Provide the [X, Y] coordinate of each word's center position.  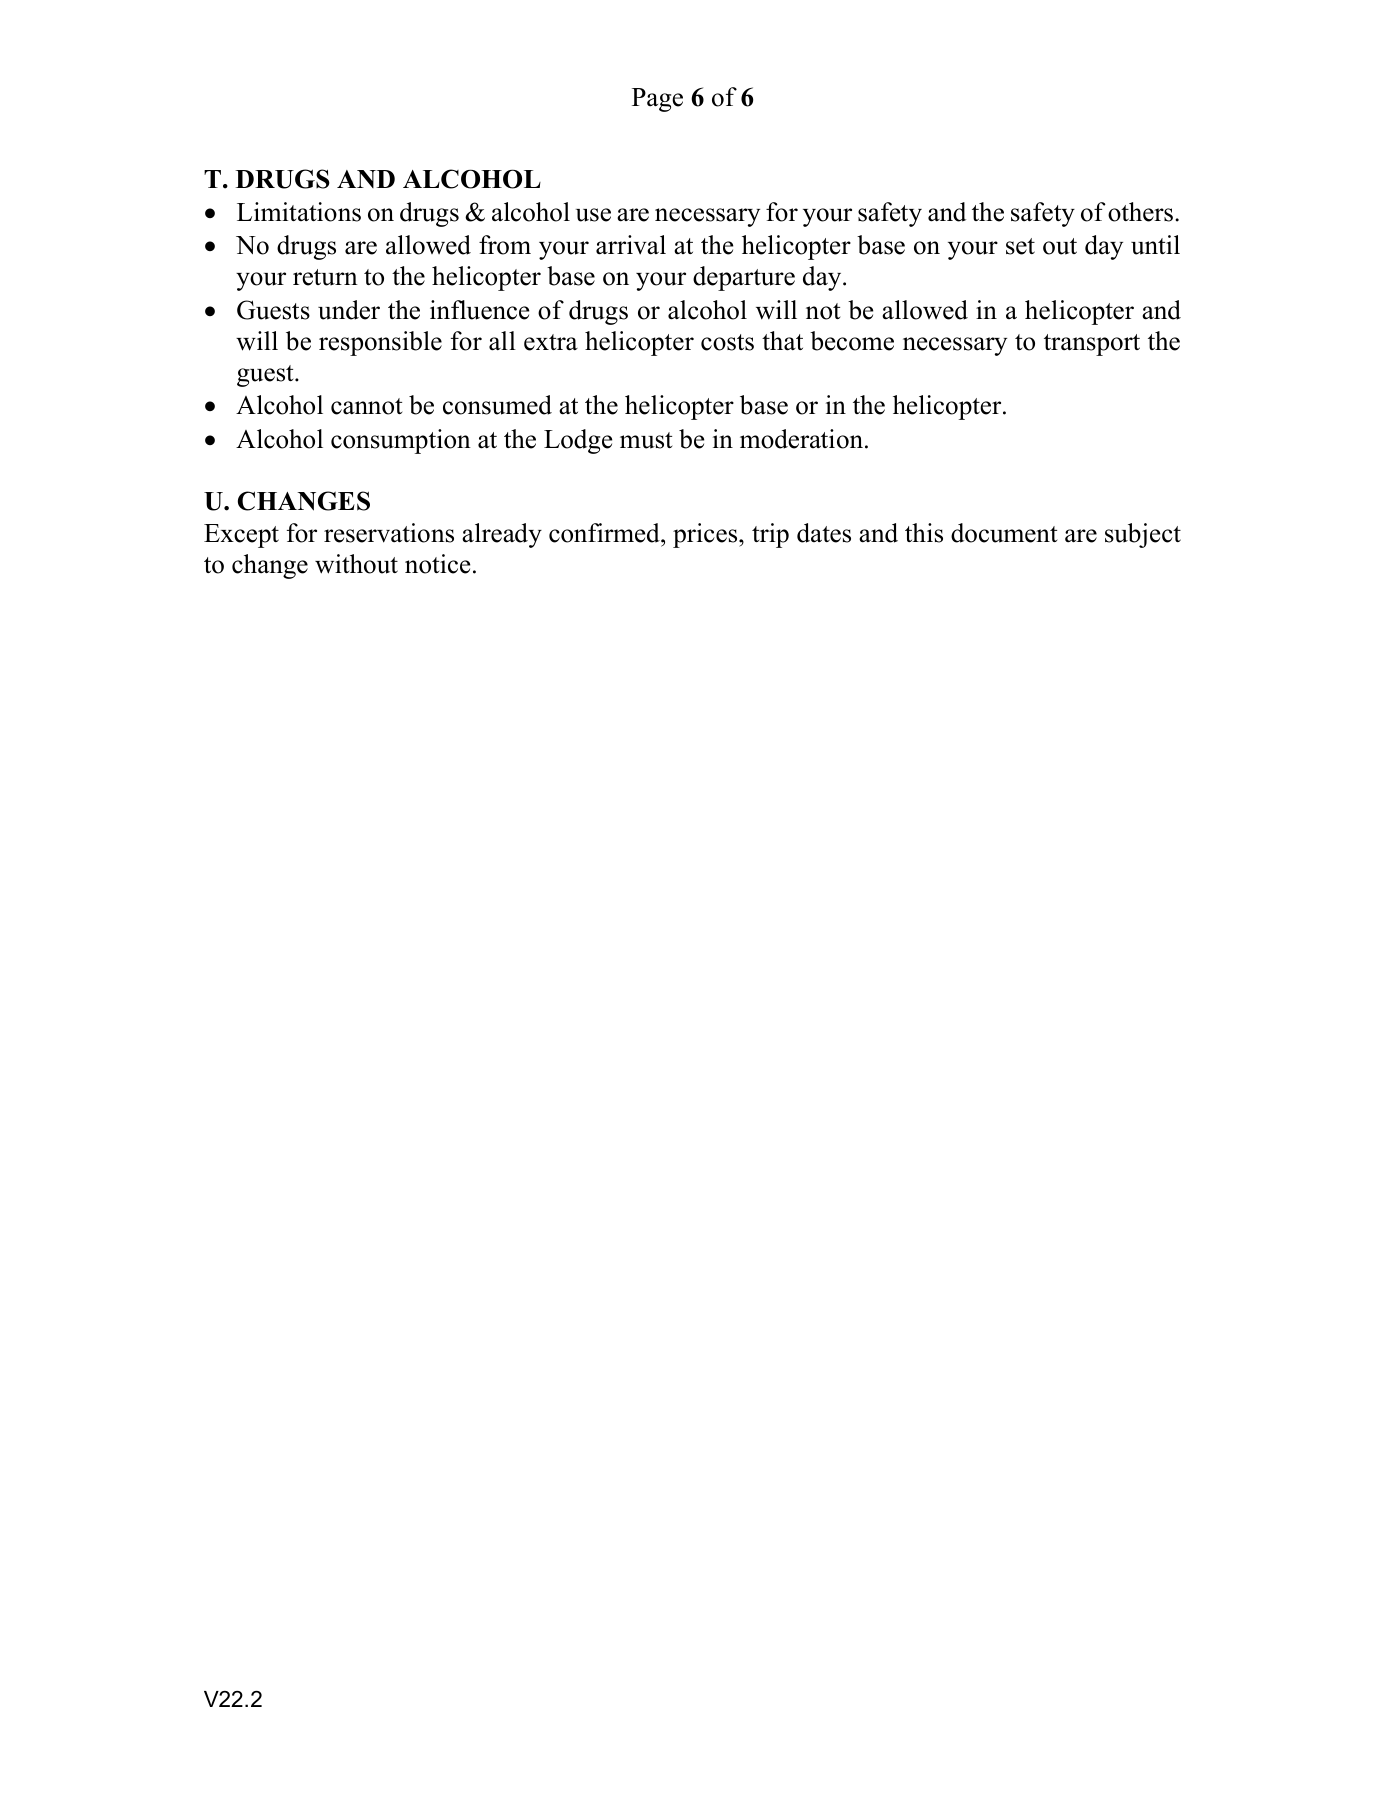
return [325, 277]
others [1142, 212]
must [646, 440]
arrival [631, 245]
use [593, 215]
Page [657, 100]
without [356, 564]
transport [1092, 345]
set [1020, 246]
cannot [367, 406]
